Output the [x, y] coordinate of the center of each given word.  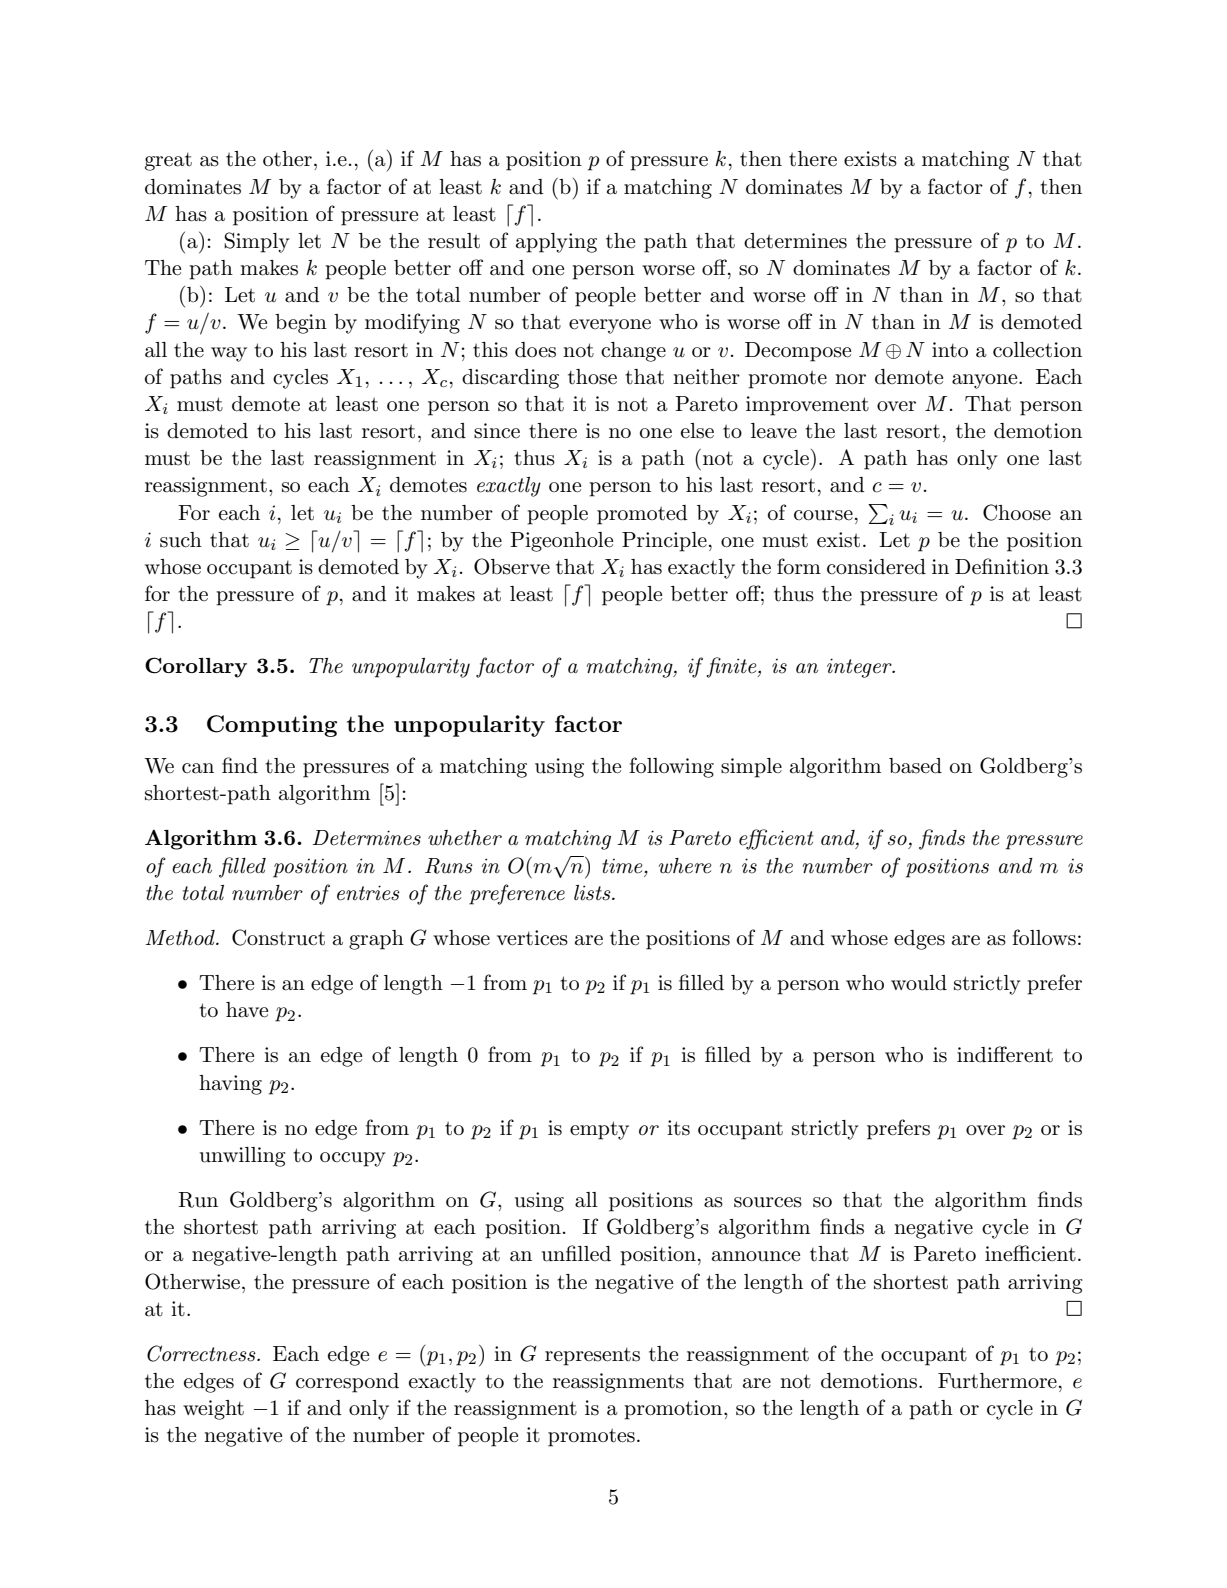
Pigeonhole [561, 542]
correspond [347, 1383]
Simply [257, 242]
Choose [1017, 512]
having [230, 1085]
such [181, 540]
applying [556, 243]
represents [592, 1356]
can [198, 768]
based [915, 766]
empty [599, 1130]
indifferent [1005, 1054]
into [950, 350]
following [671, 767]
